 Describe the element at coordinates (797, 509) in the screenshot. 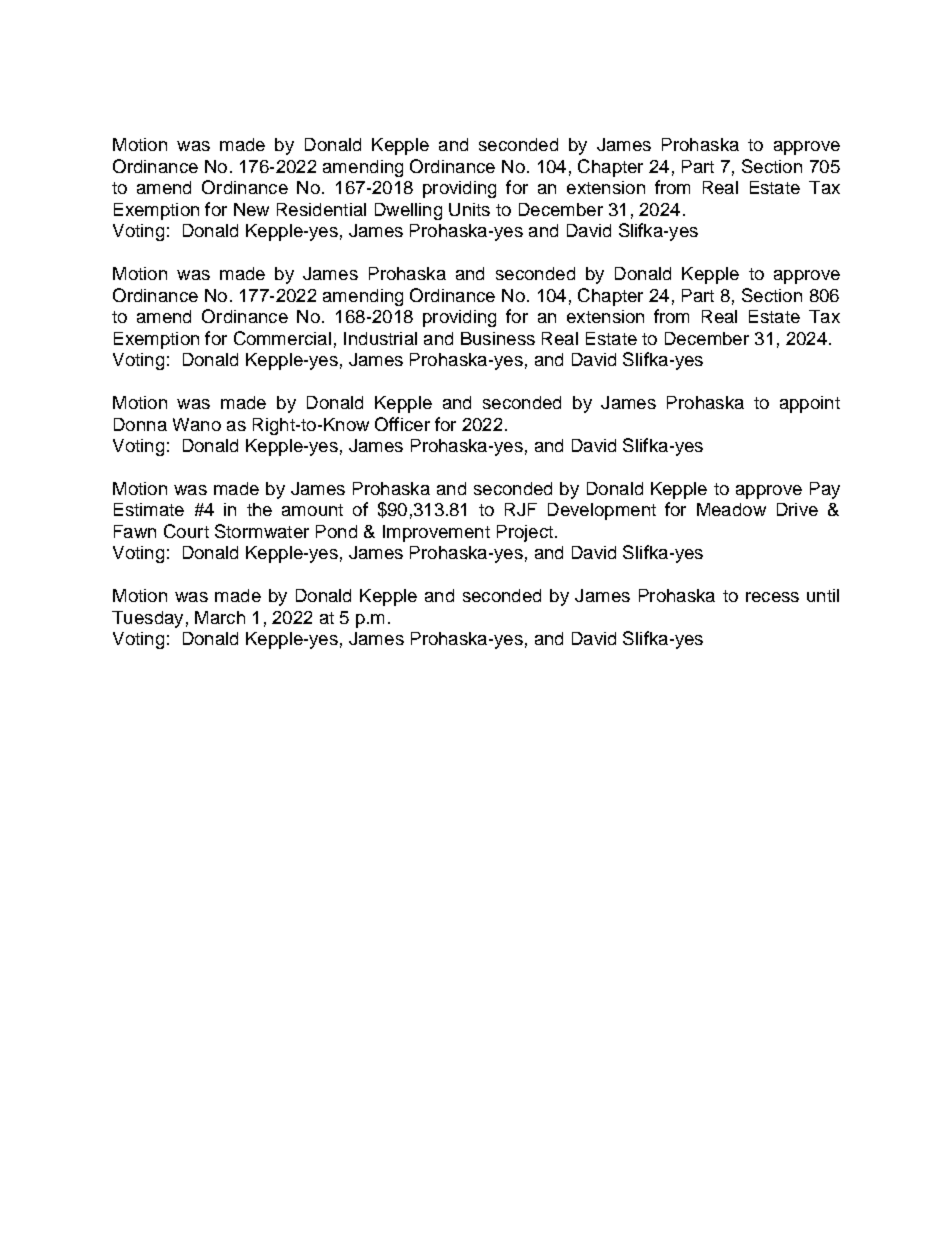

I see `Drive` at that location.
